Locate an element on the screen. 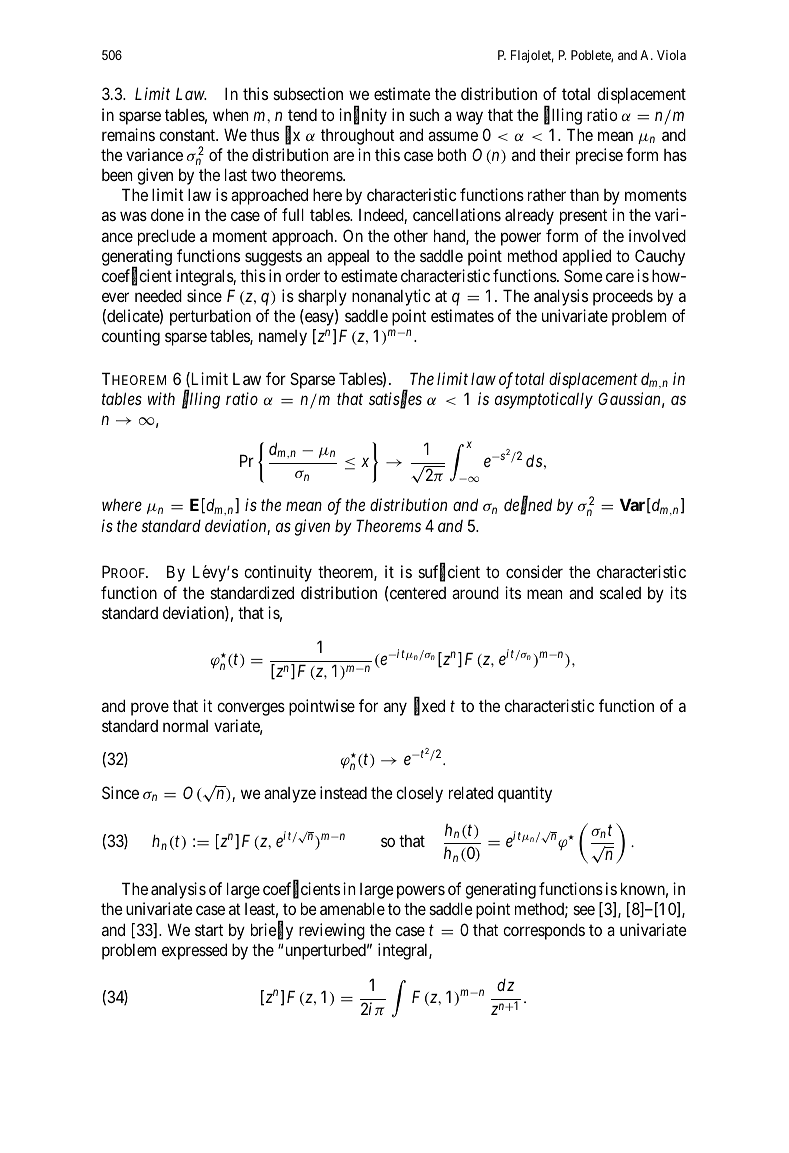  start is located at coordinates (209, 930).
